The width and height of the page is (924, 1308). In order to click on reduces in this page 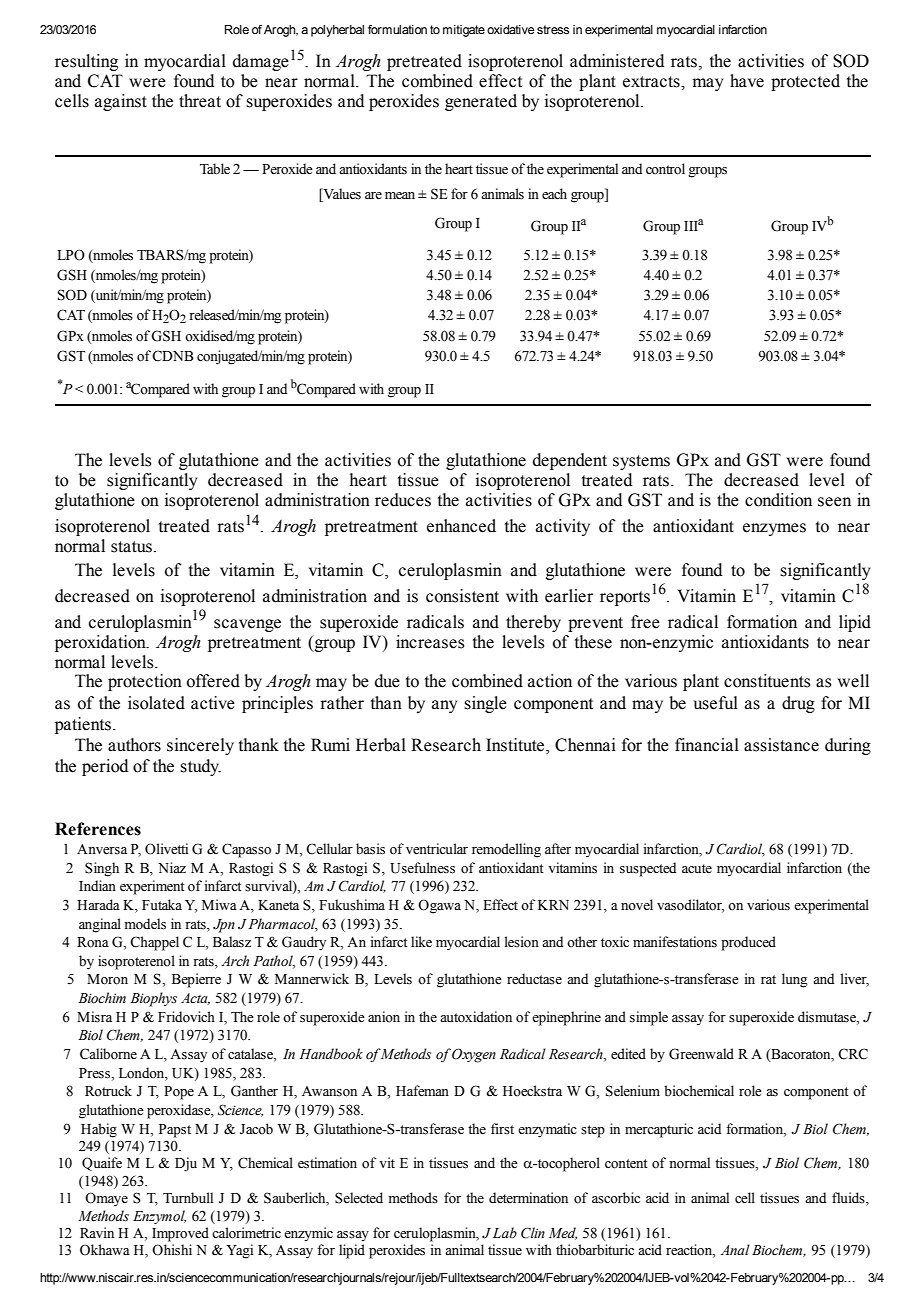, I will do `click(403, 500)`.
